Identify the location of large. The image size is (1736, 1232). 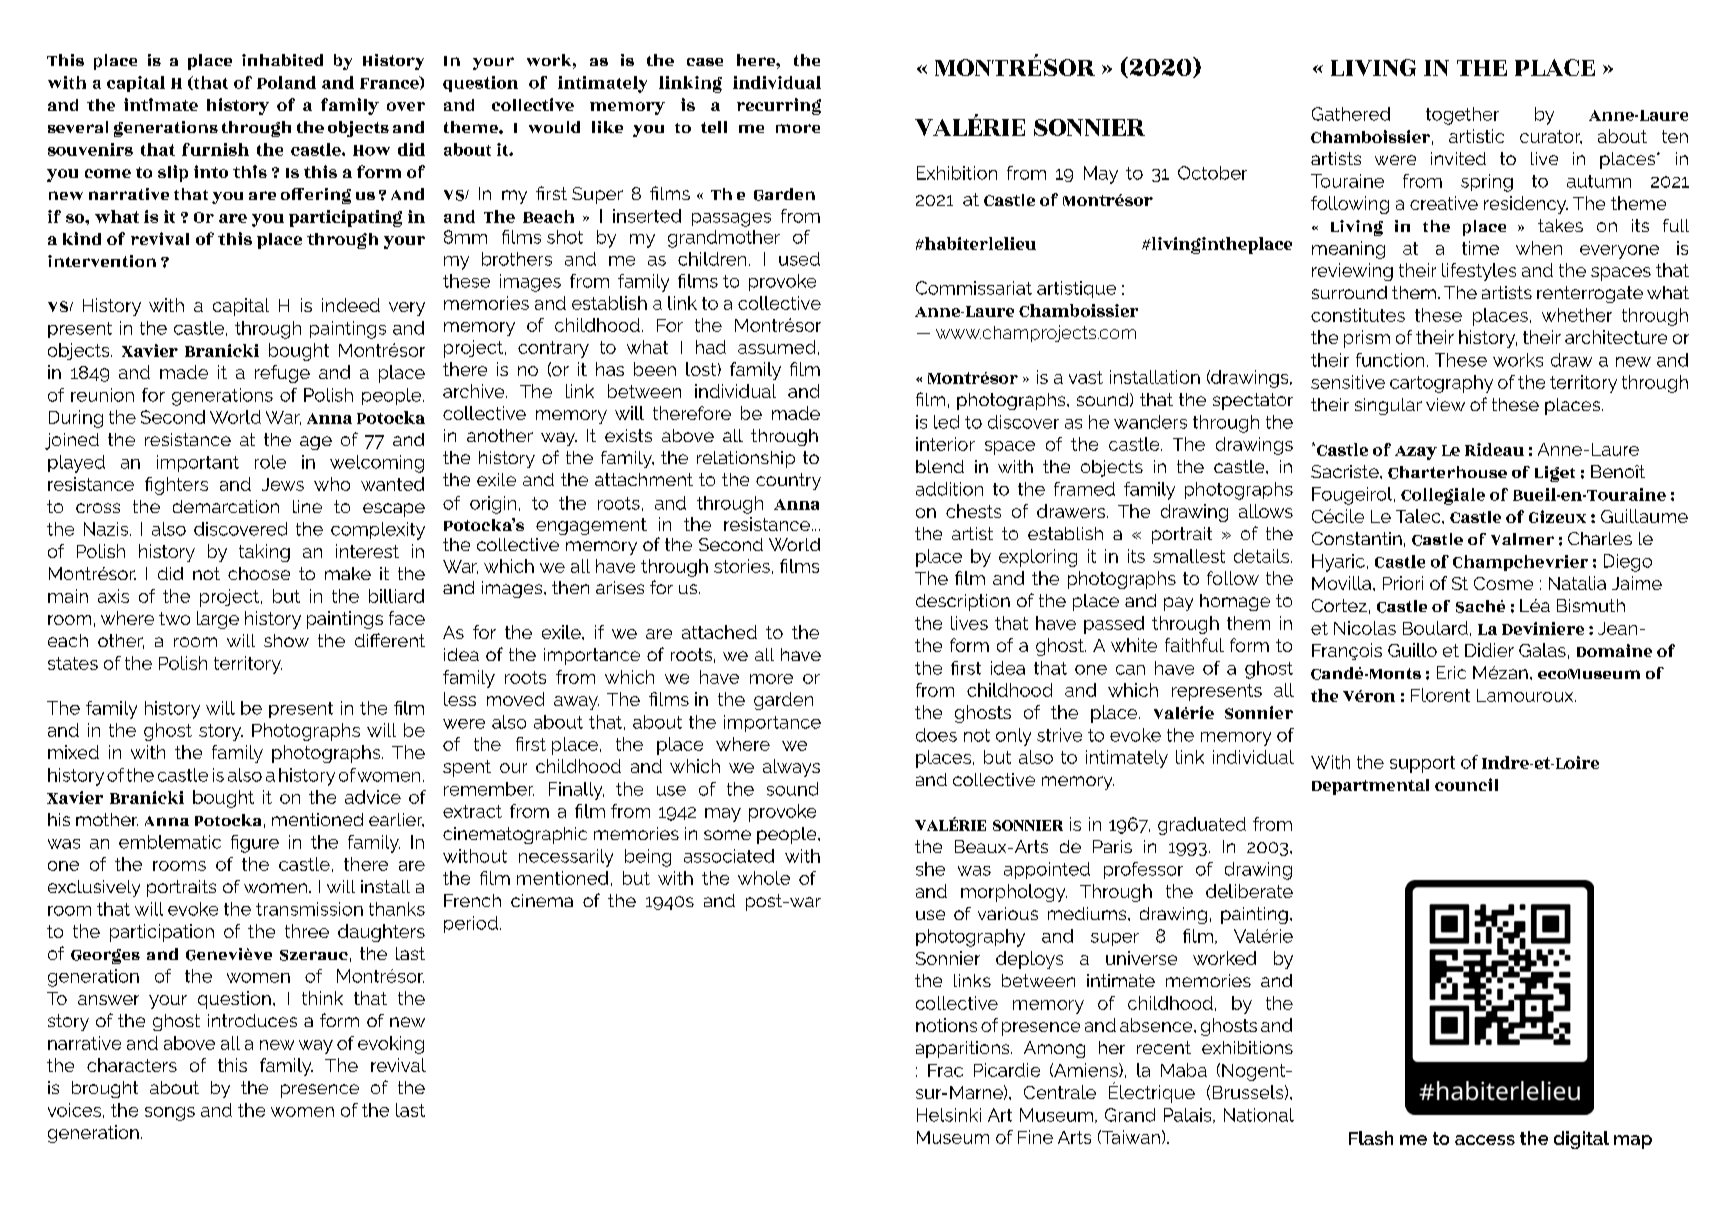
(218, 620).
